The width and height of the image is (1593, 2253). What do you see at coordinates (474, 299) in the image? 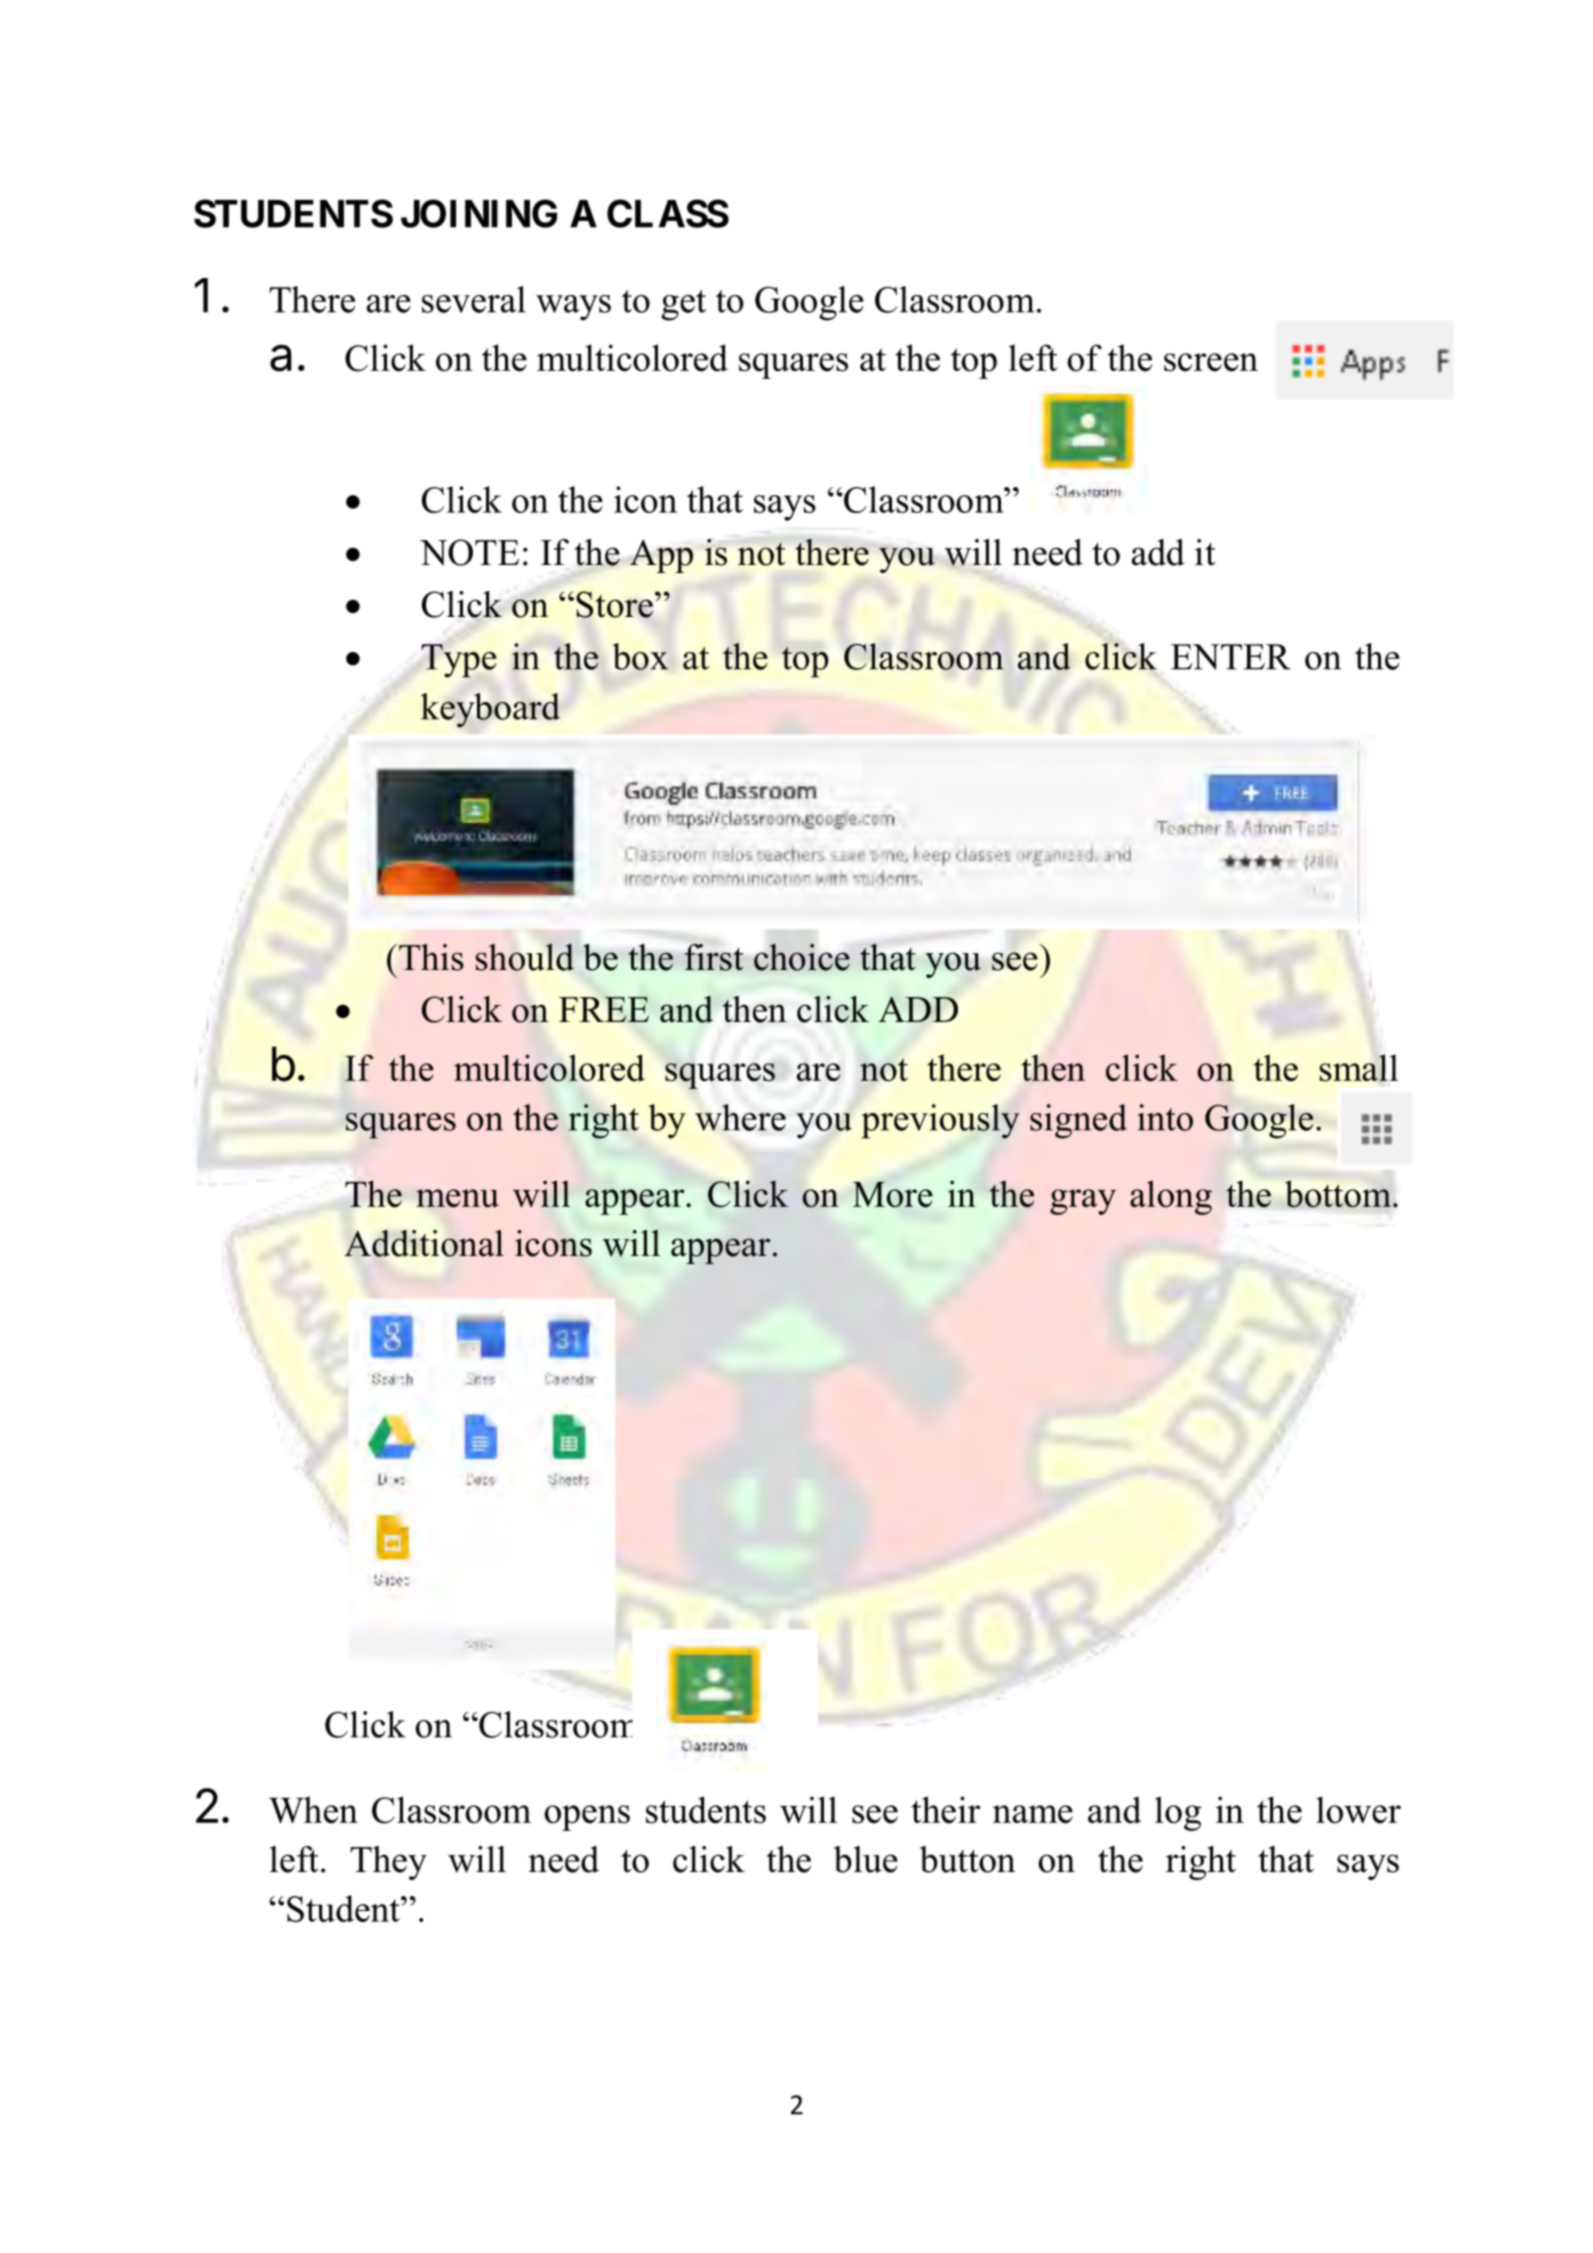
I see `several` at bounding box center [474, 299].
